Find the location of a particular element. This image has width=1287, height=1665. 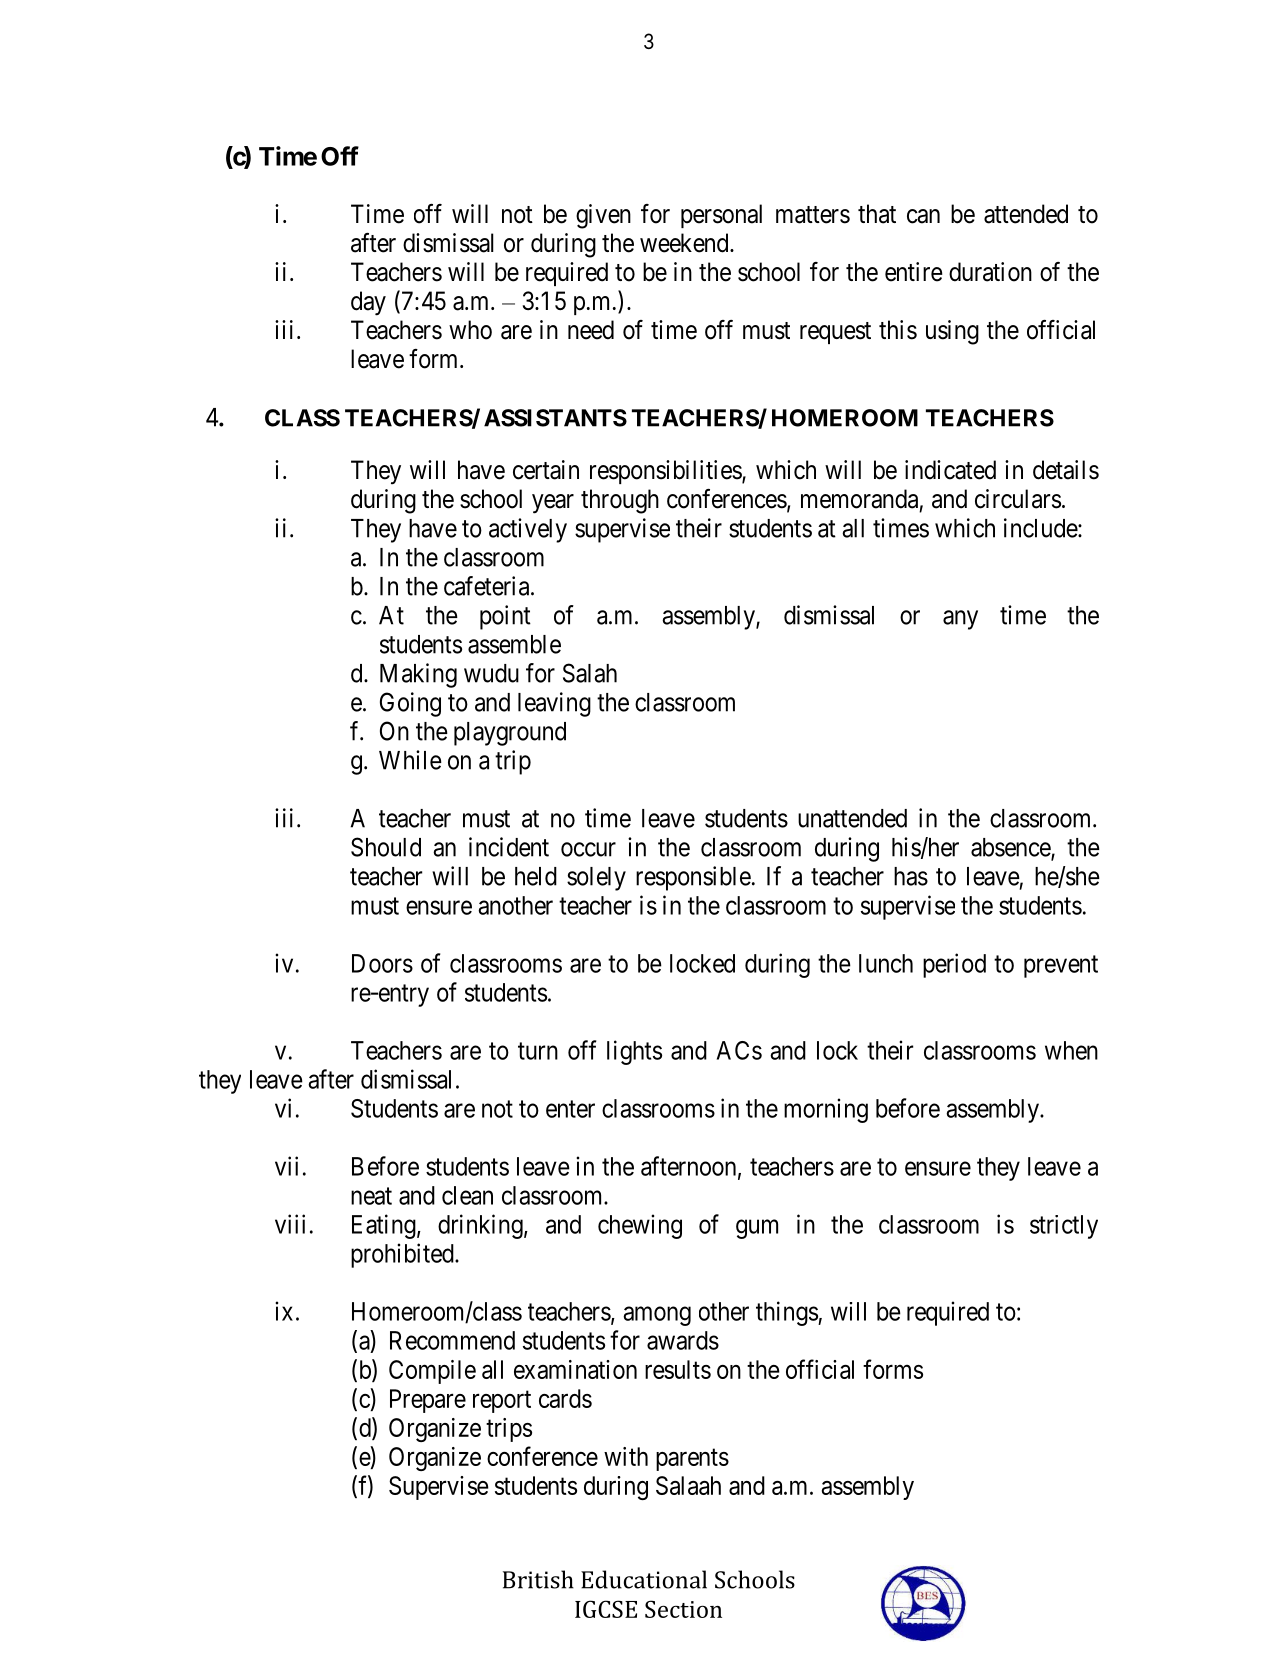

Section is located at coordinates (683, 1609).
